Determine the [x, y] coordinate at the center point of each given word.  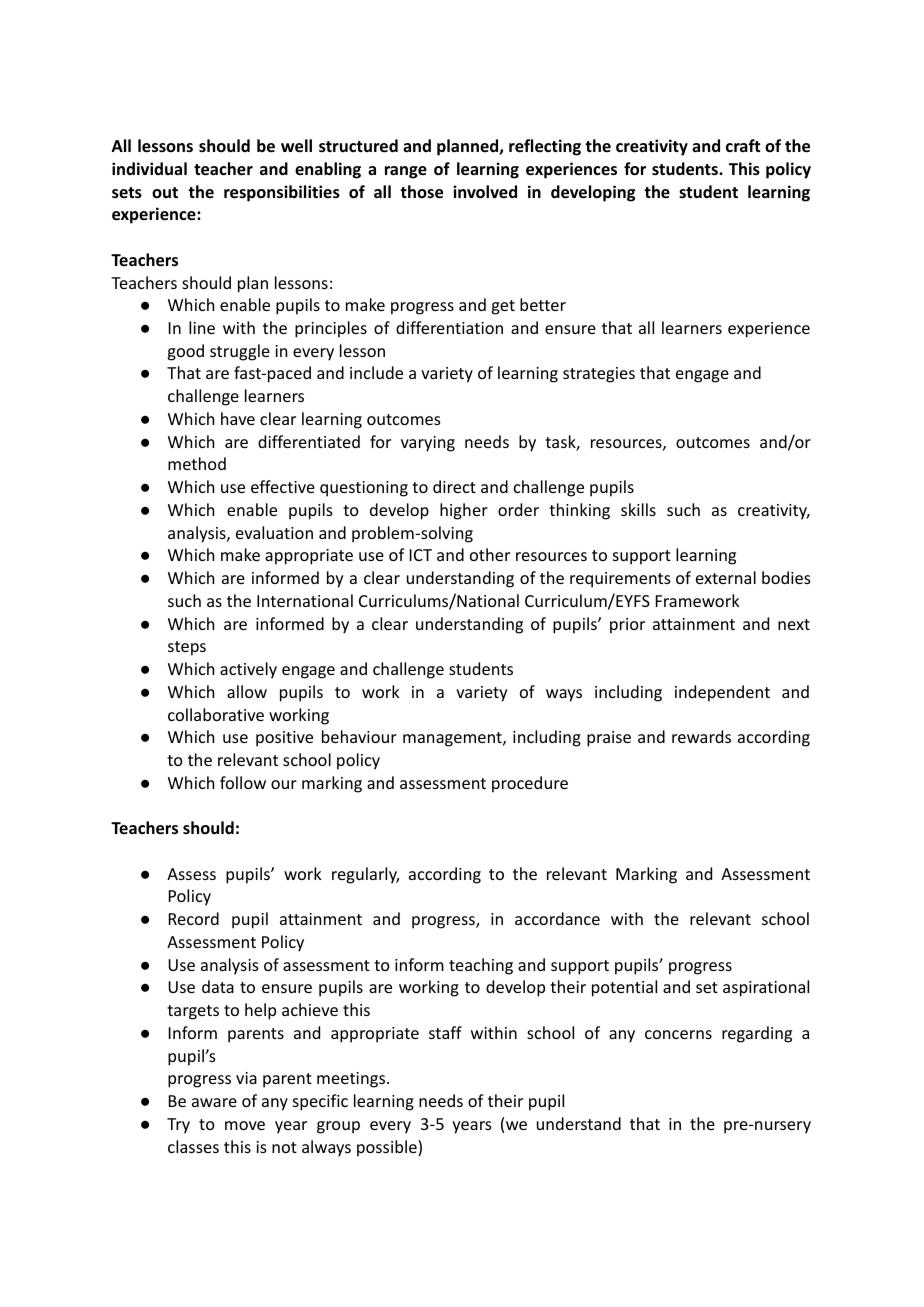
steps [187, 648]
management [453, 739]
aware [214, 1102]
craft [743, 145]
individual [149, 168]
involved [485, 192]
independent [722, 693]
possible [388, 1148]
